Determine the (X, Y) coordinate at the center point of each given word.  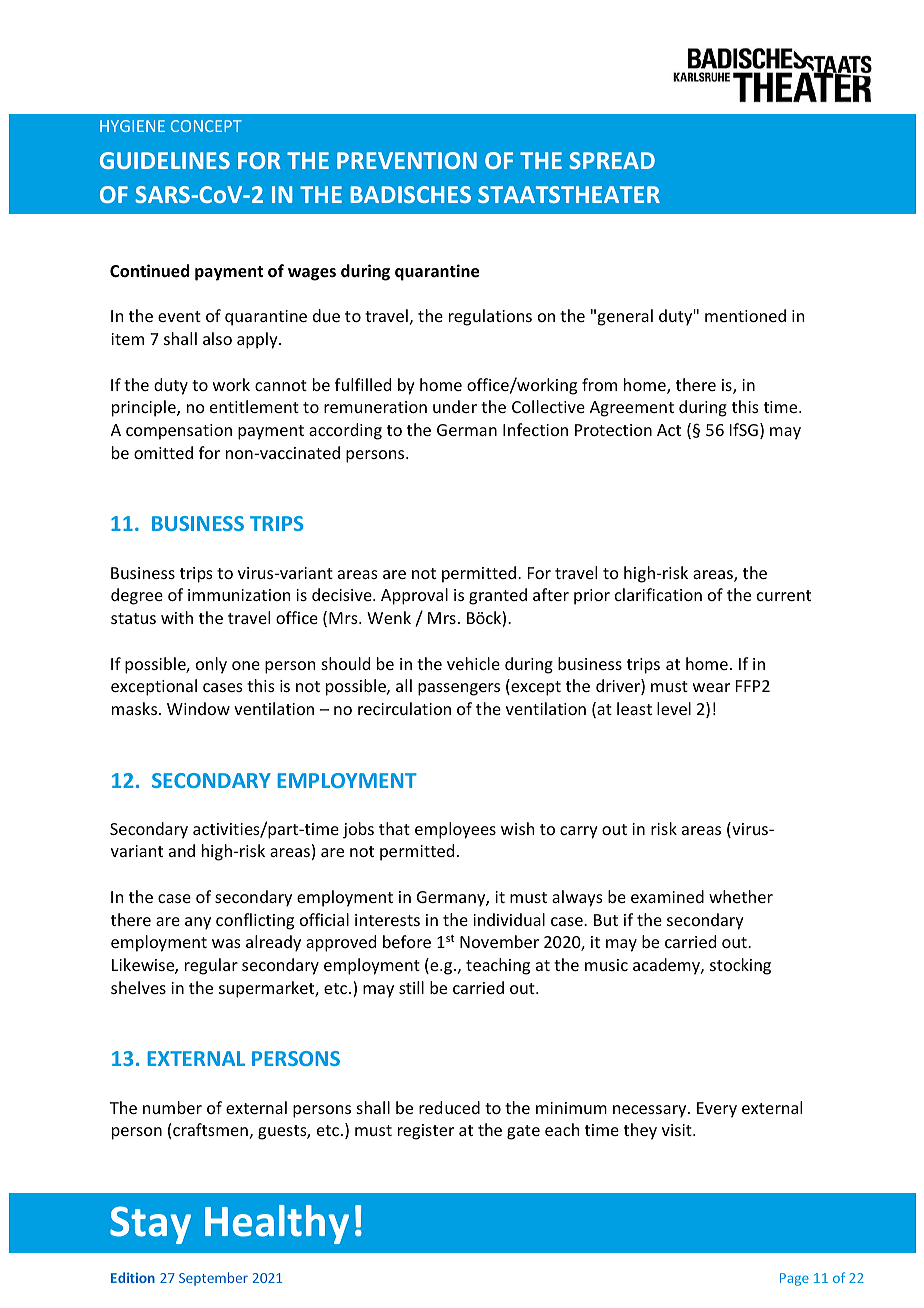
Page (794, 1279)
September (213, 1279)
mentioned (745, 315)
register (426, 1132)
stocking (740, 966)
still (411, 987)
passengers (459, 689)
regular (211, 966)
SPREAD (612, 160)
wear (711, 687)
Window (198, 708)
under (455, 406)
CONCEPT (206, 126)
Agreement (632, 409)
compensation (179, 432)
